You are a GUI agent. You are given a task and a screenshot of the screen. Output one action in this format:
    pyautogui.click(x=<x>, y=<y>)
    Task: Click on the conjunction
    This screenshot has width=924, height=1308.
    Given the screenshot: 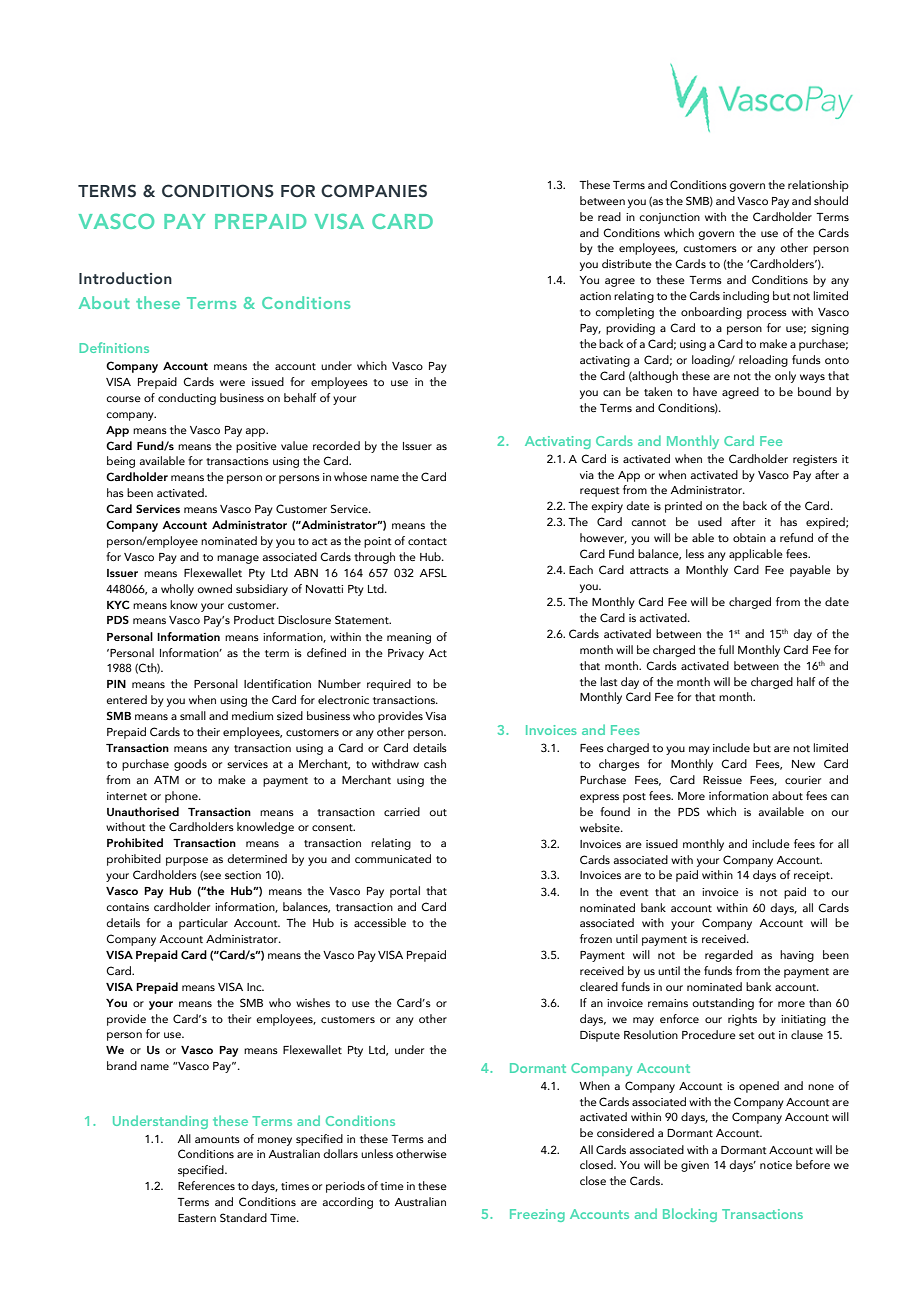 What is the action you would take?
    pyautogui.click(x=669, y=218)
